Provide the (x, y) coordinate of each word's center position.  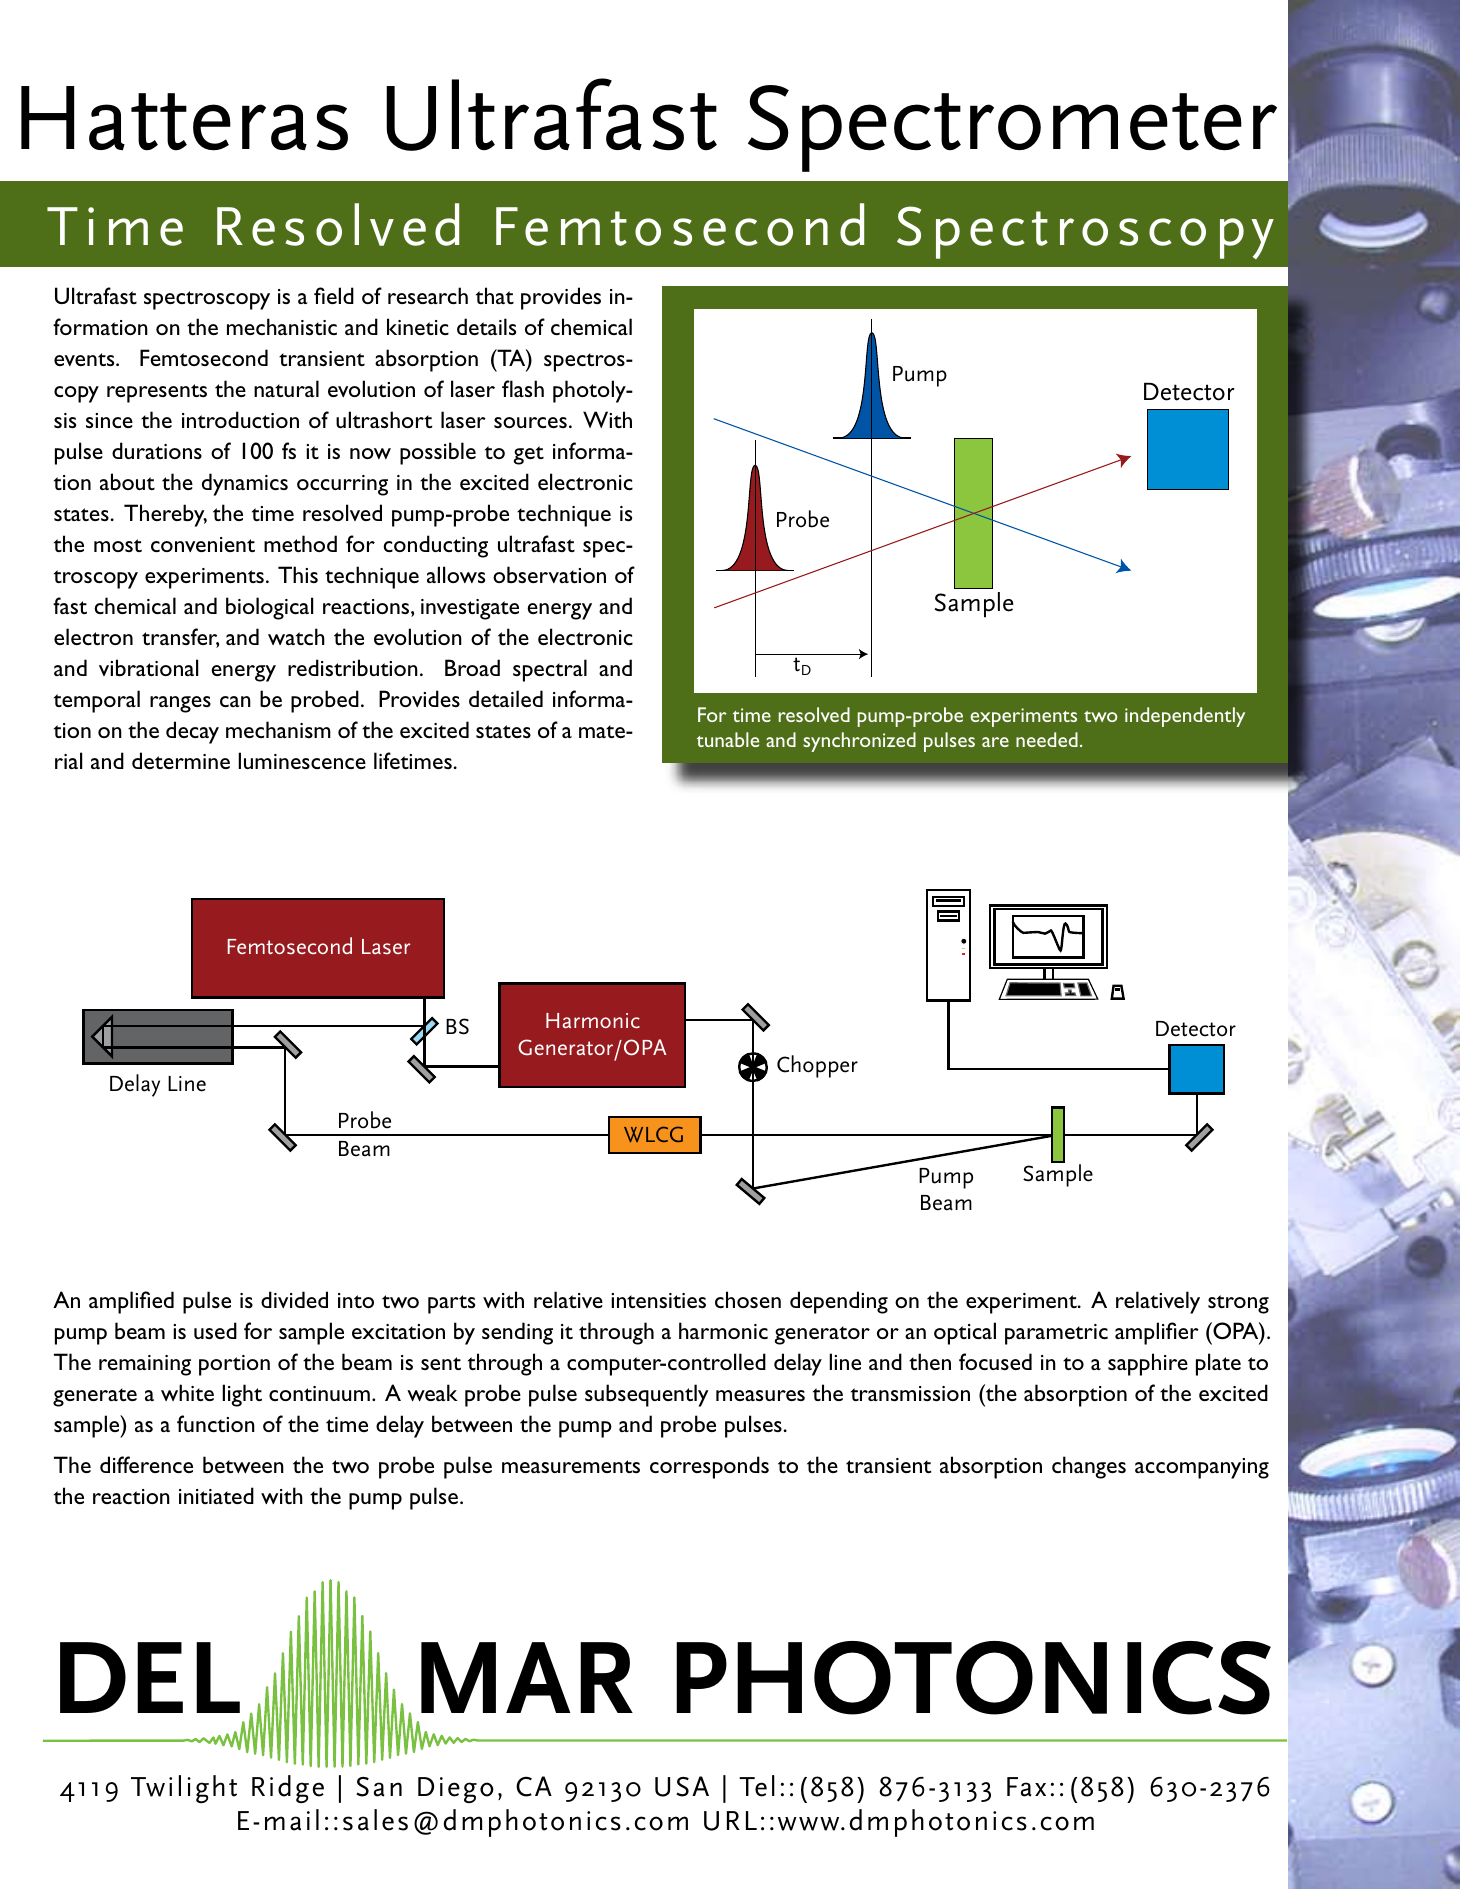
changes (1089, 1467)
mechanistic (282, 326)
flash (523, 388)
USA (682, 1786)
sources (530, 422)
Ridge (288, 1789)
